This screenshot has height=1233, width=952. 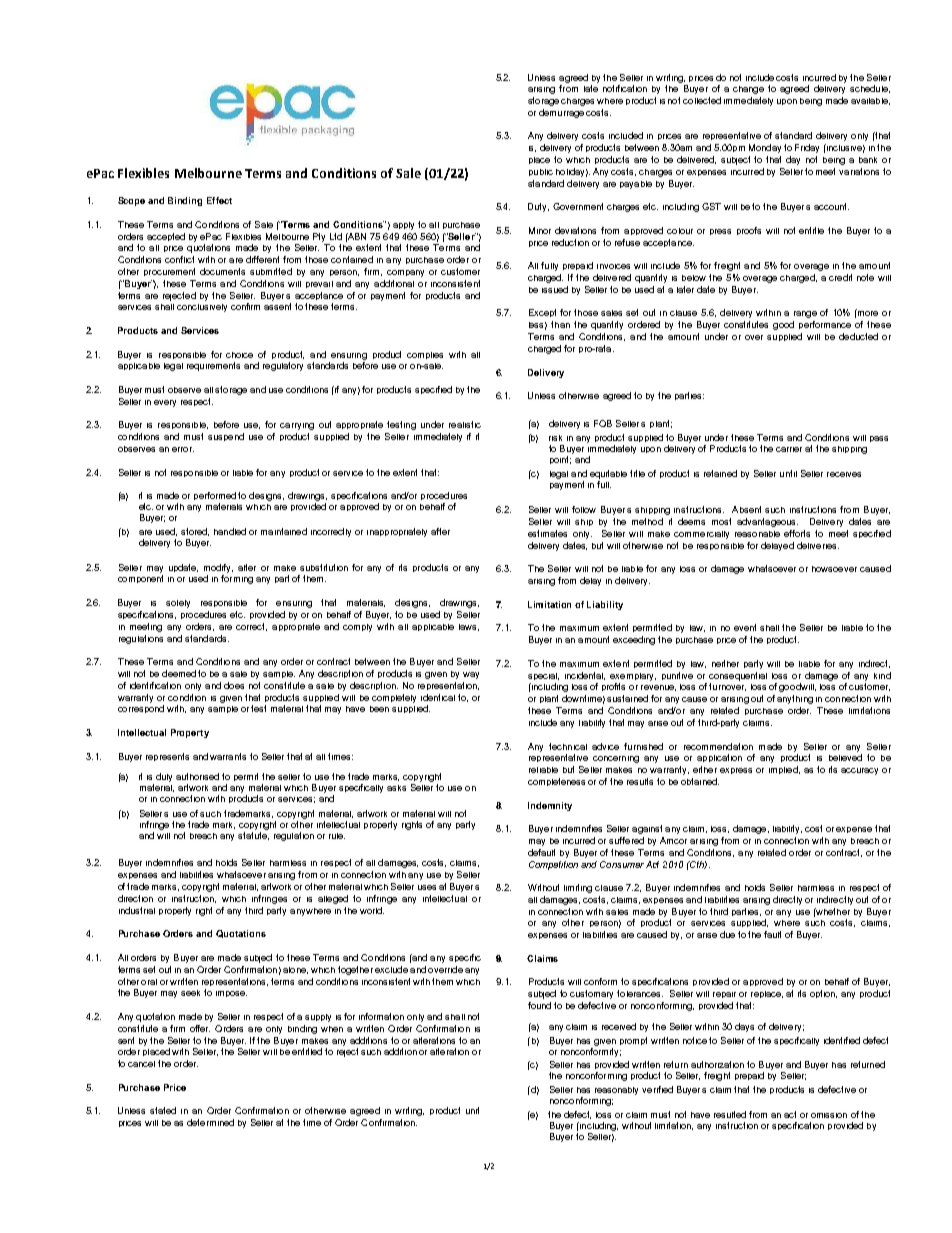 I want to click on risk, so click(x=555, y=438).
